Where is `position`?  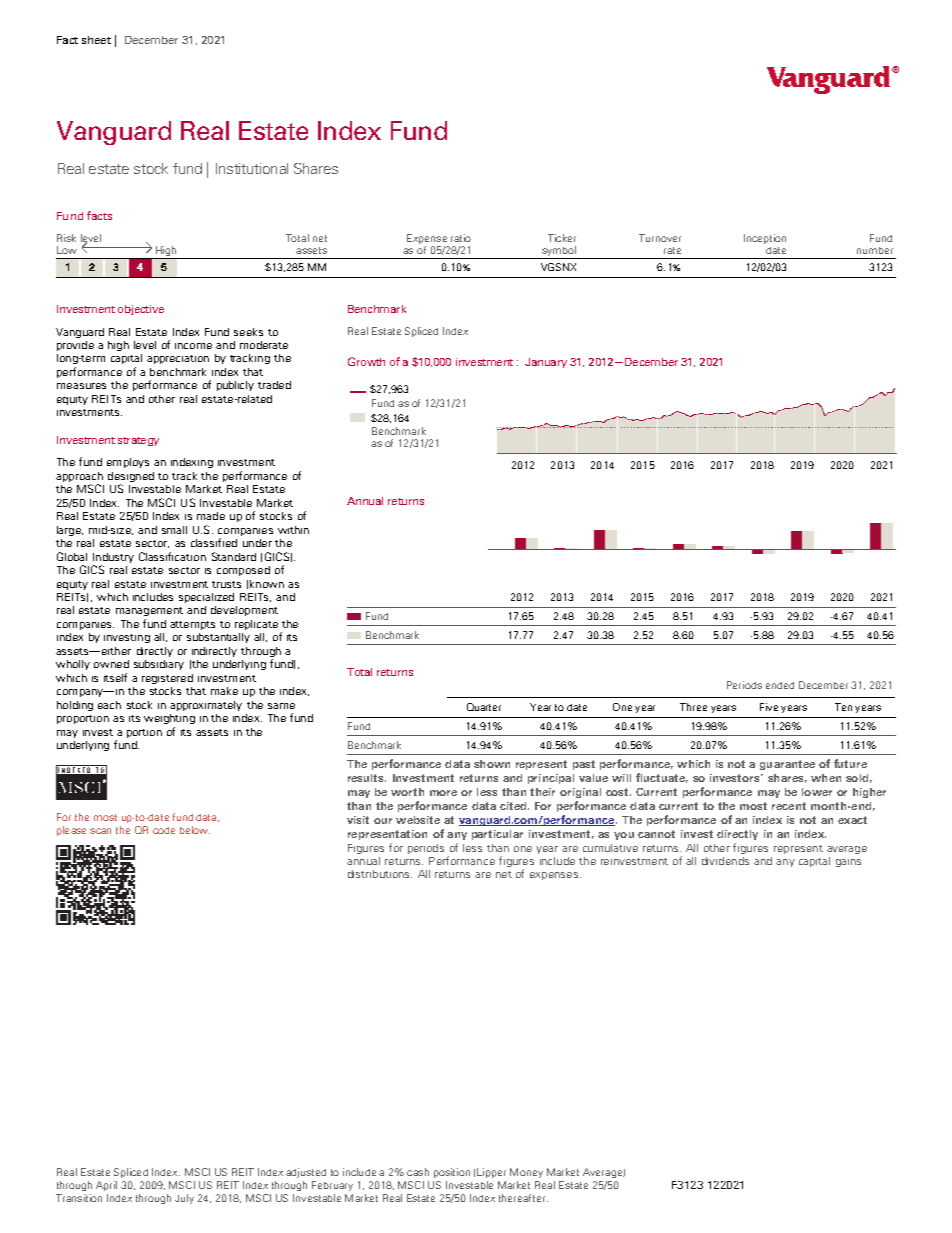
position is located at coordinates (452, 1173).
